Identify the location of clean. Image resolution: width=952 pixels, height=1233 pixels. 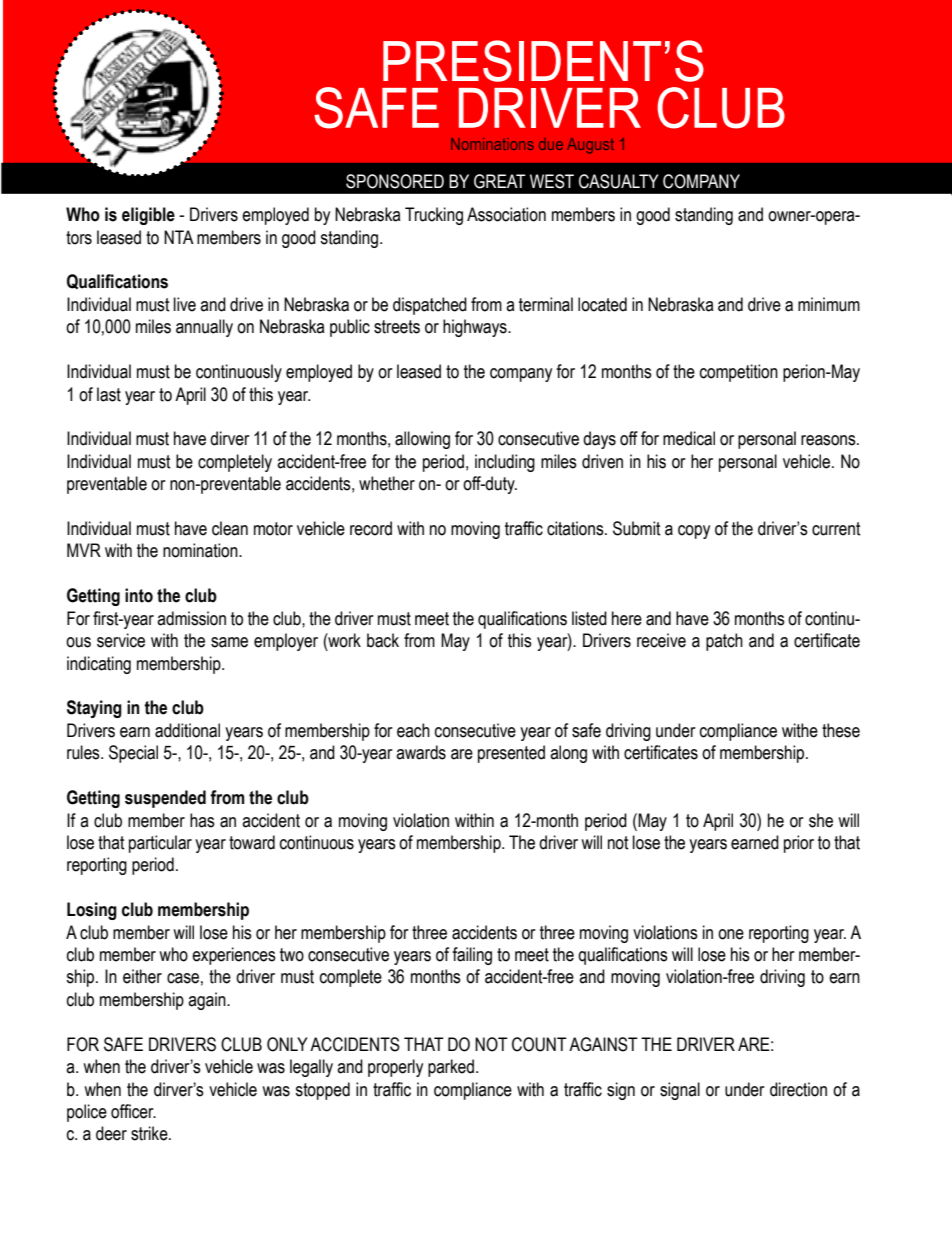
(230, 528).
